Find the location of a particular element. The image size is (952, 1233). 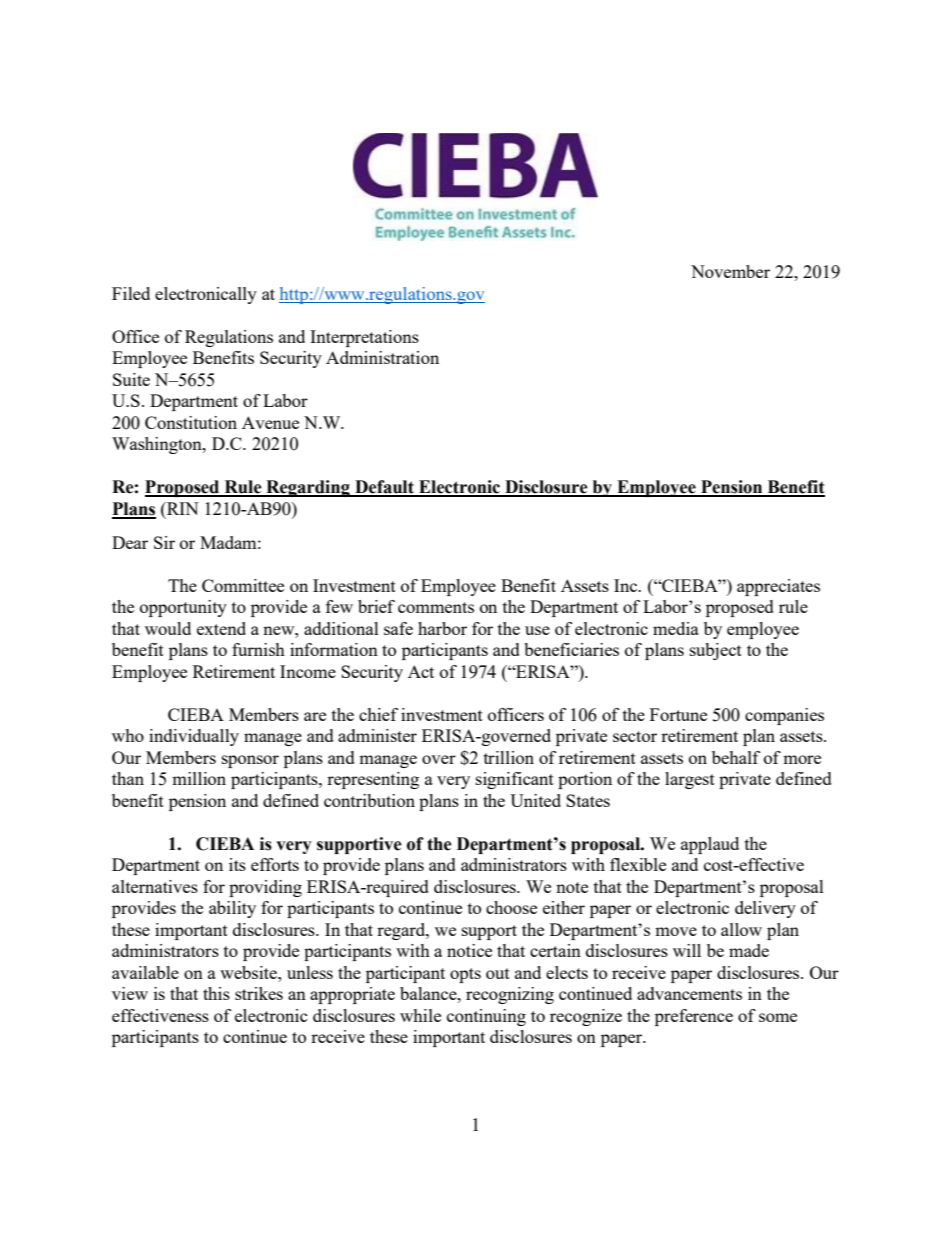

November is located at coordinates (730, 271).
